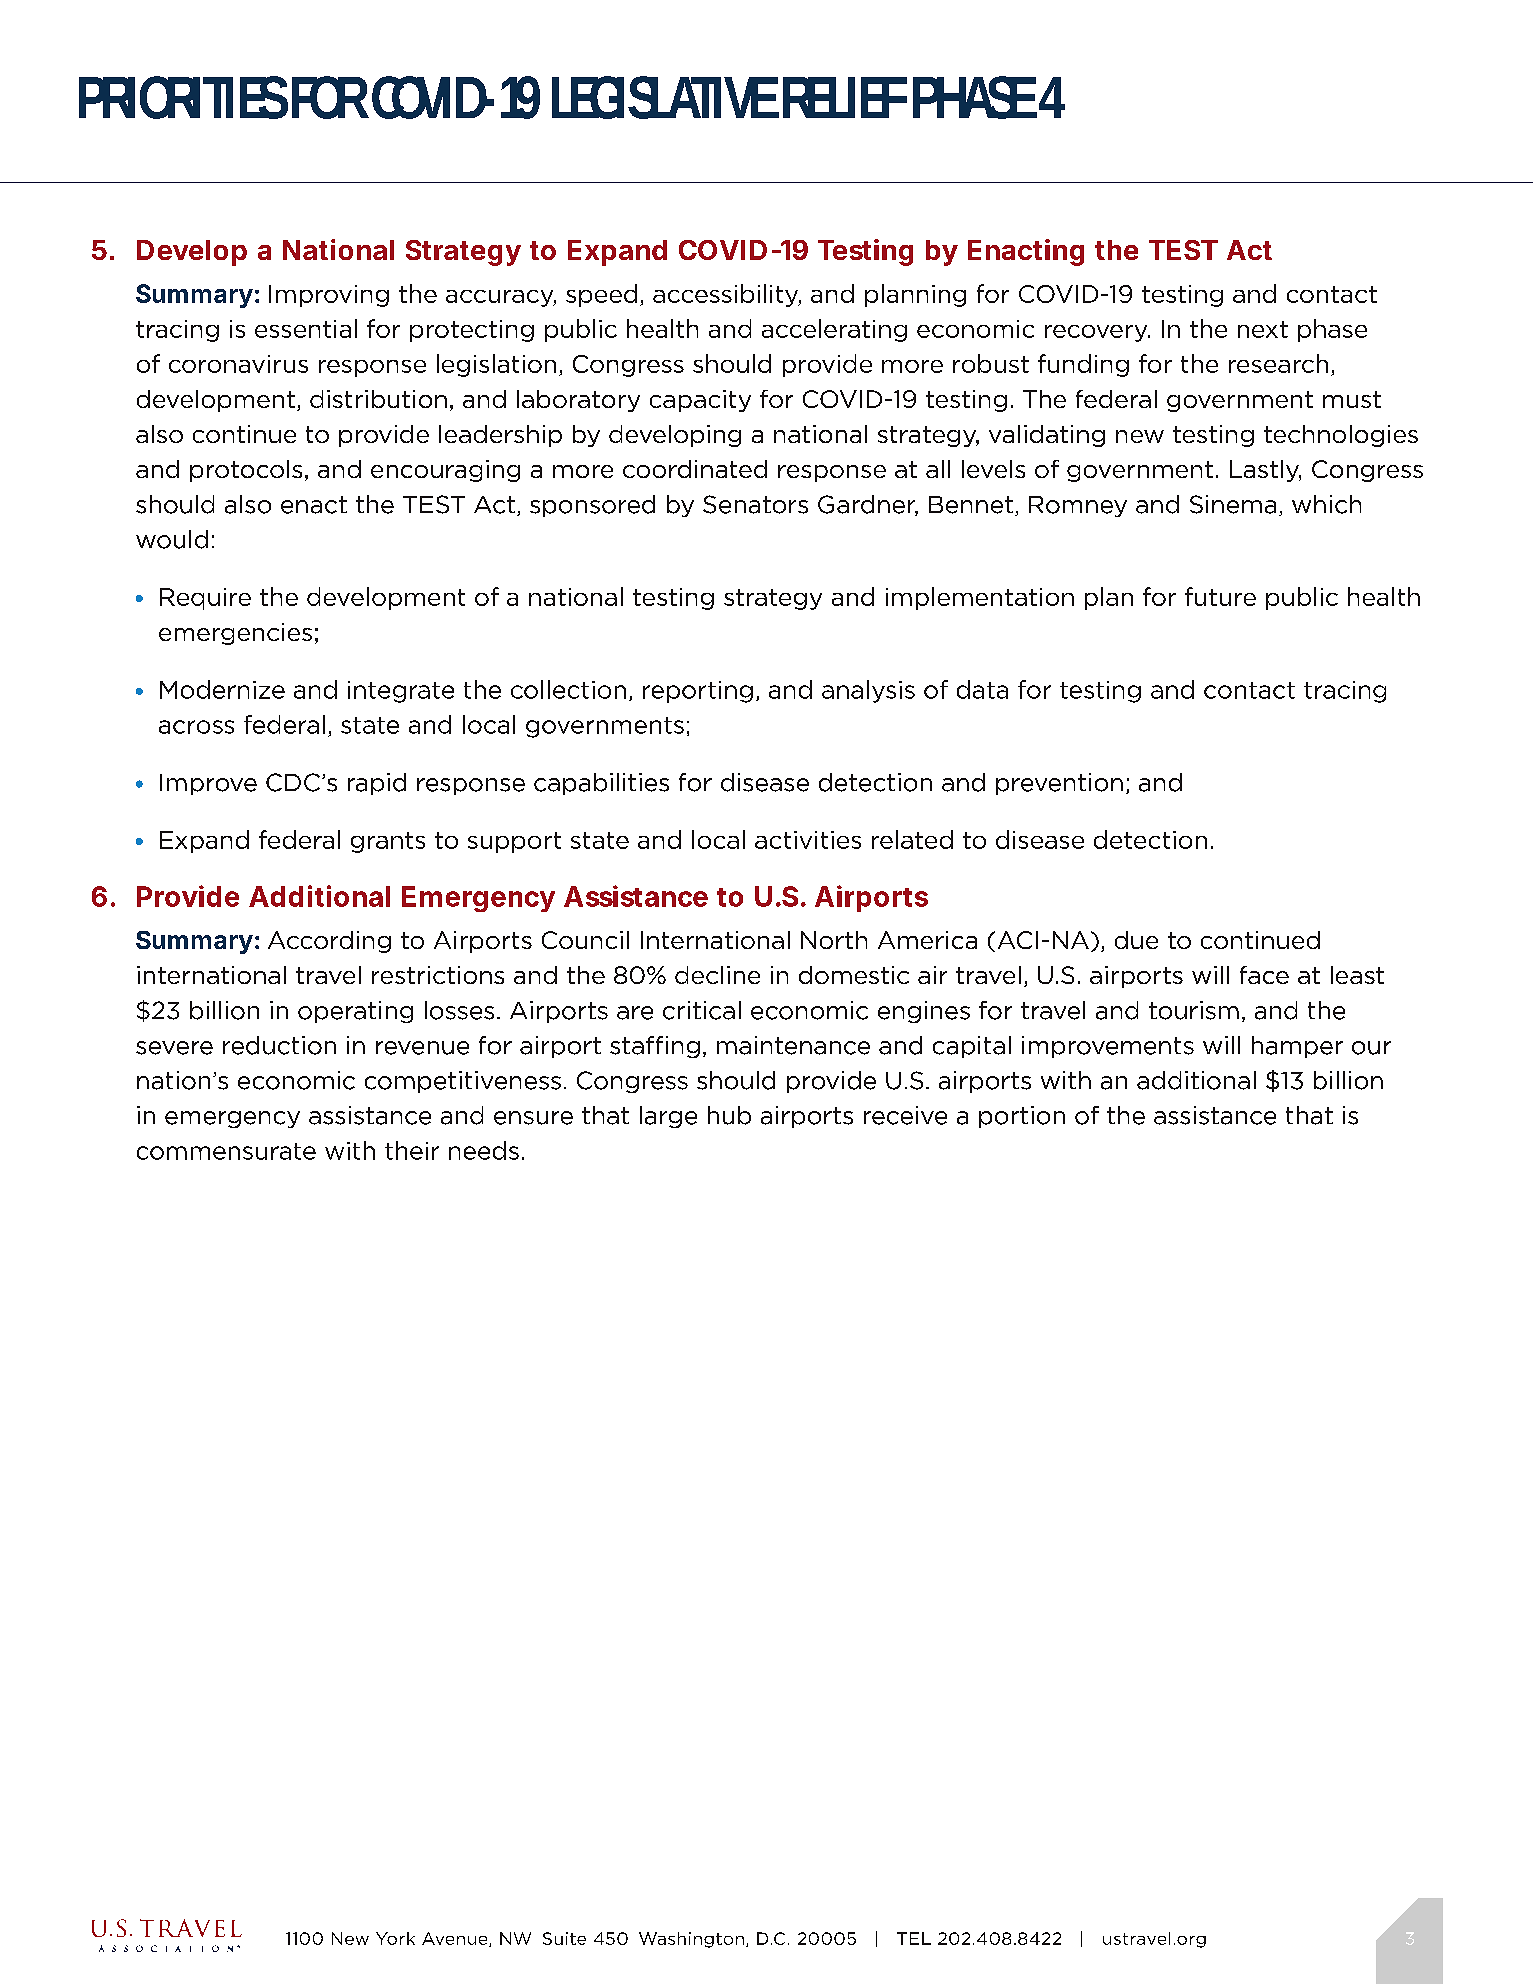 This screenshot has height=1984, width=1533. I want to click on accelerating, so click(834, 330).
